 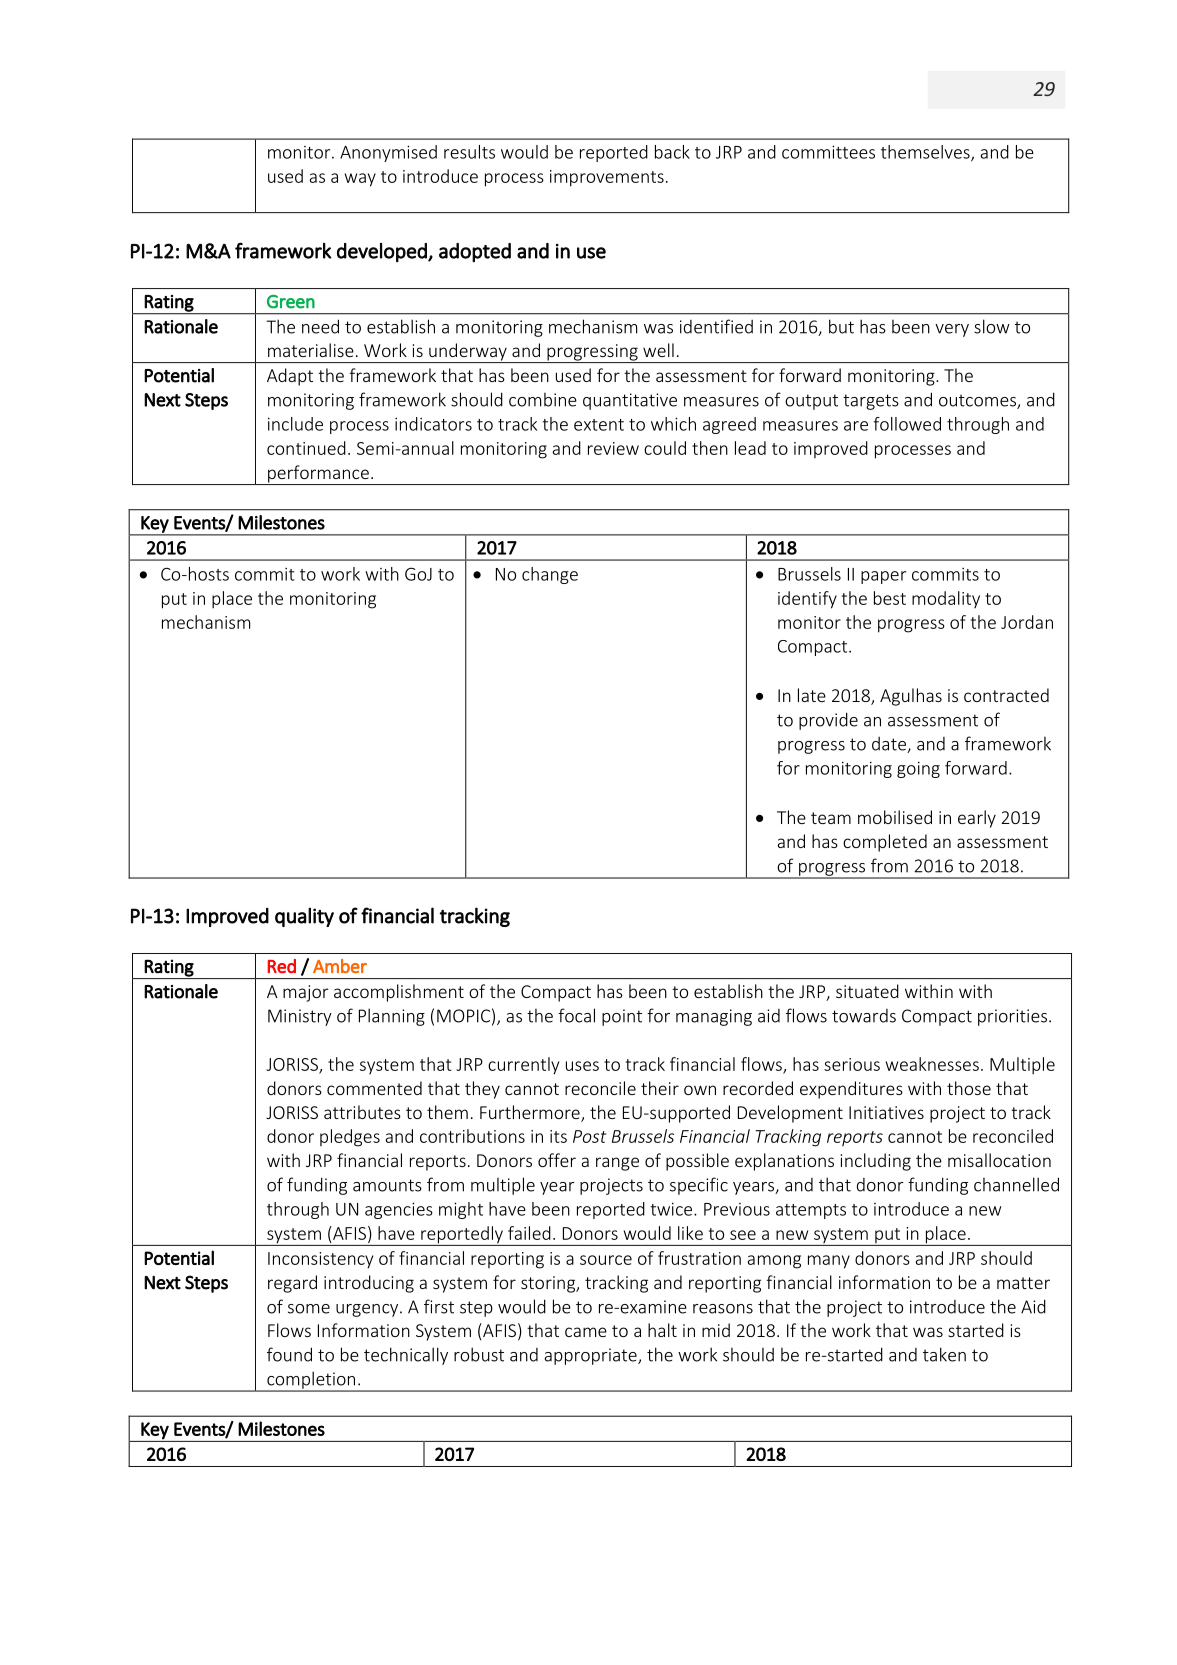 I want to click on point, so click(x=622, y=1017).
